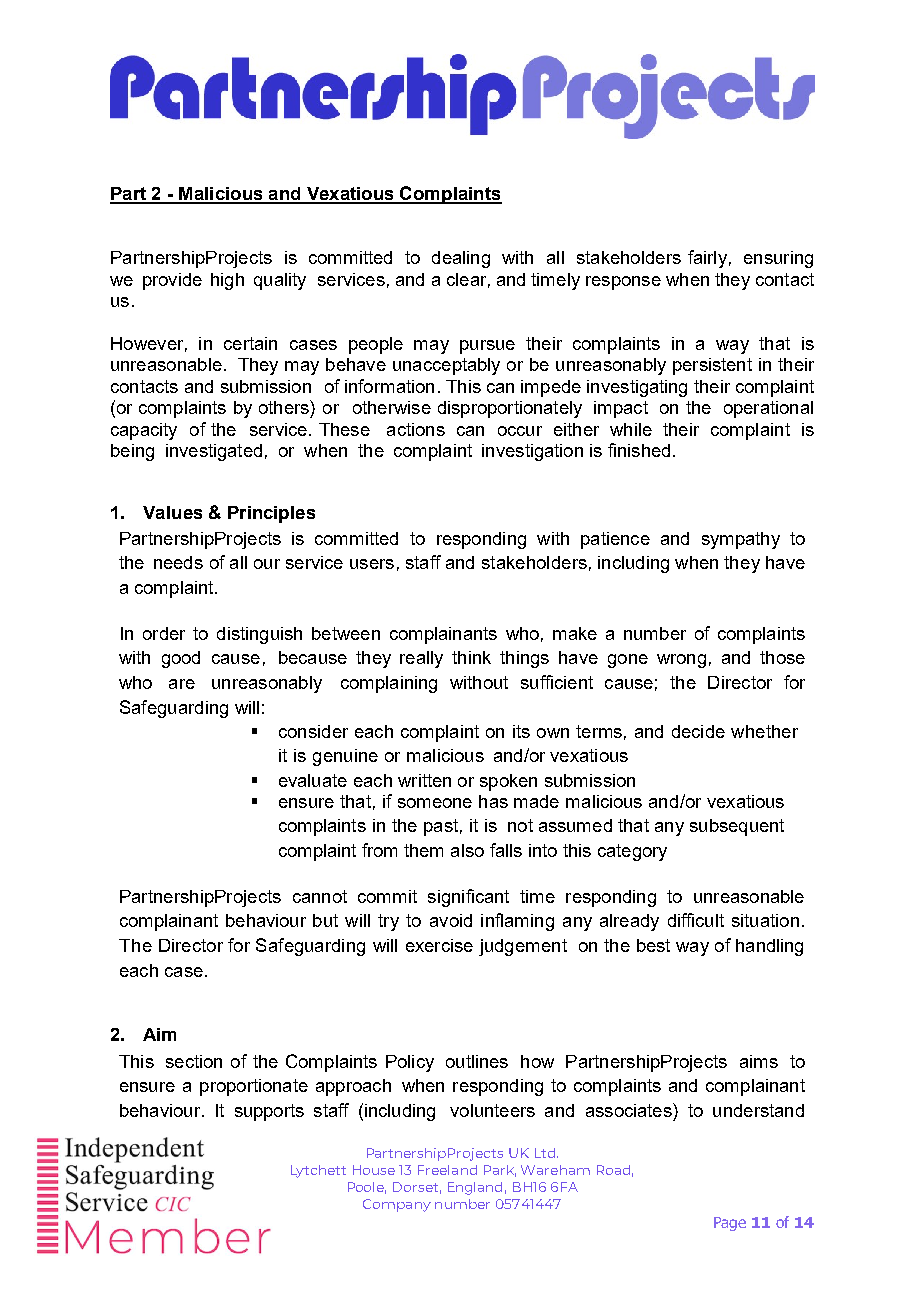 This screenshot has height=1308, width=924. What do you see at coordinates (461, 259) in the screenshot?
I see `dealing` at bounding box center [461, 259].
